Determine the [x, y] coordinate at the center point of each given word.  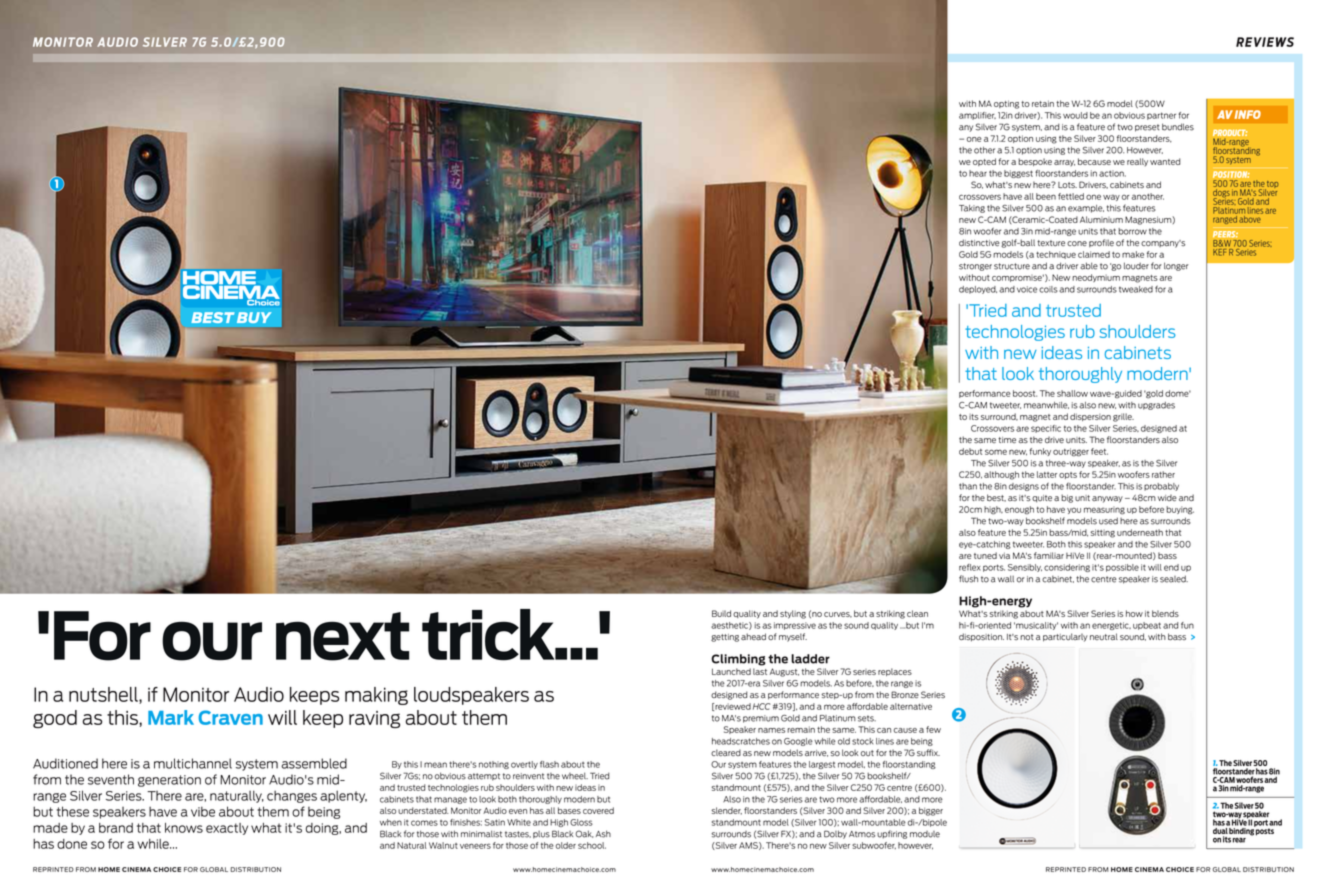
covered [598, 810]
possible [1122, 568]
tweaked [1136, 289]
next [342, 636]
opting [1006, 104]
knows [184, 828]
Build [721, 613]
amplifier [977, 116]
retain [1043, 103]
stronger [975, 267]
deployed [978, 290]
